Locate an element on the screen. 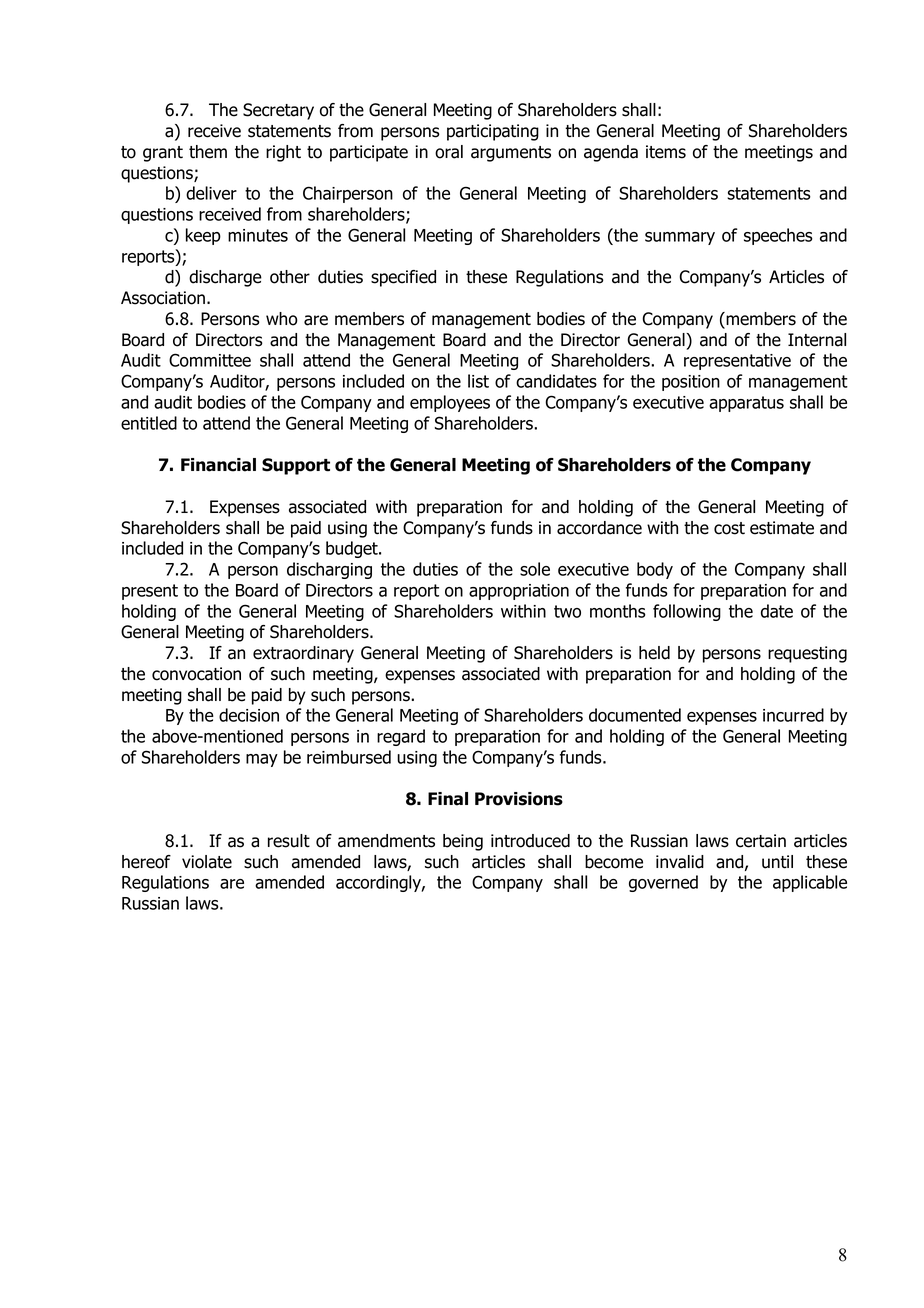 Image resolution: width=924 pixels, height=1308 pixels. being is located at coordinates (463, 842).
